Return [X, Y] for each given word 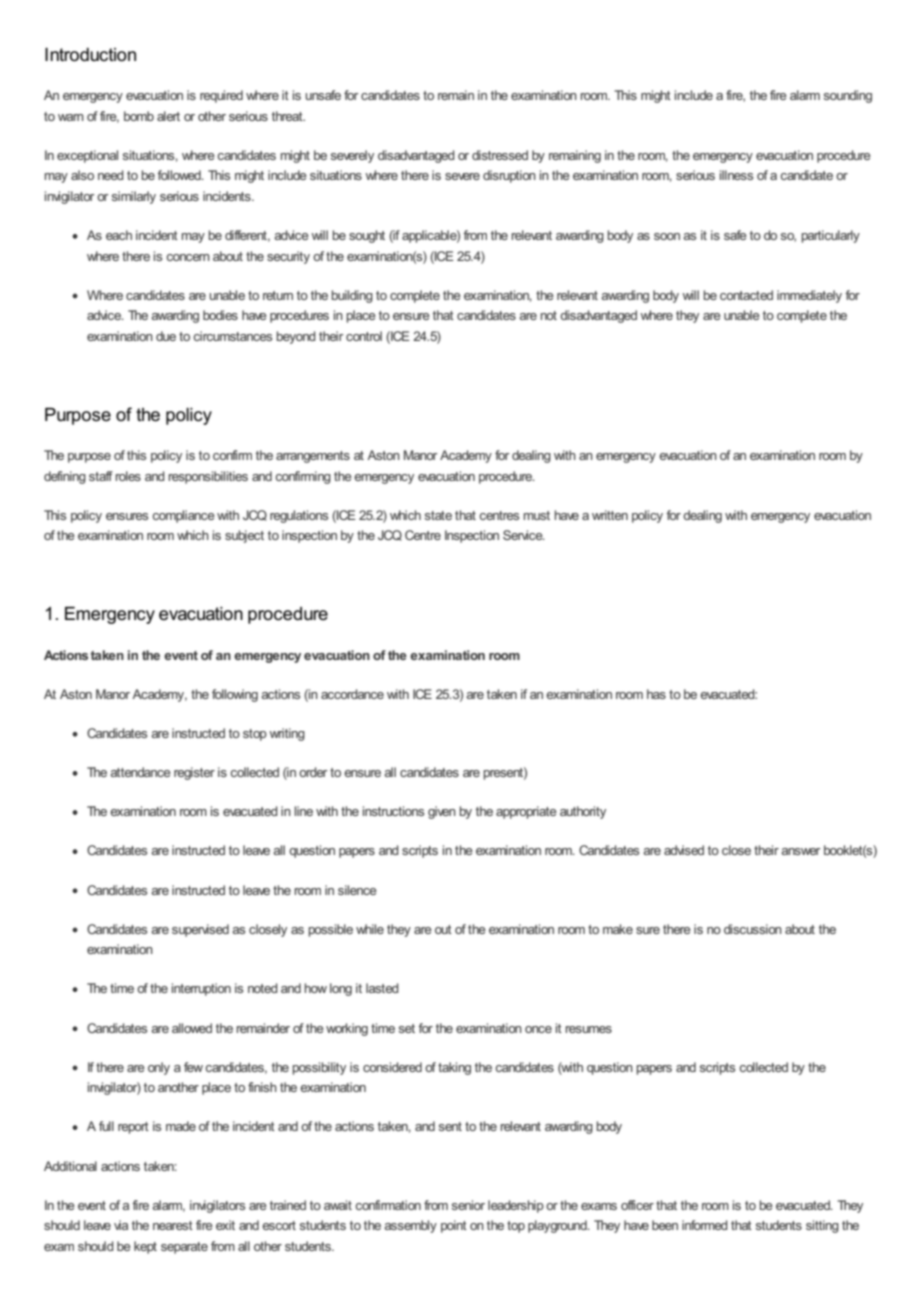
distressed [500, 155]
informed [705, 1225]
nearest [173, 1225]
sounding [848, 96]
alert [168, 116]
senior [468, 1205]
